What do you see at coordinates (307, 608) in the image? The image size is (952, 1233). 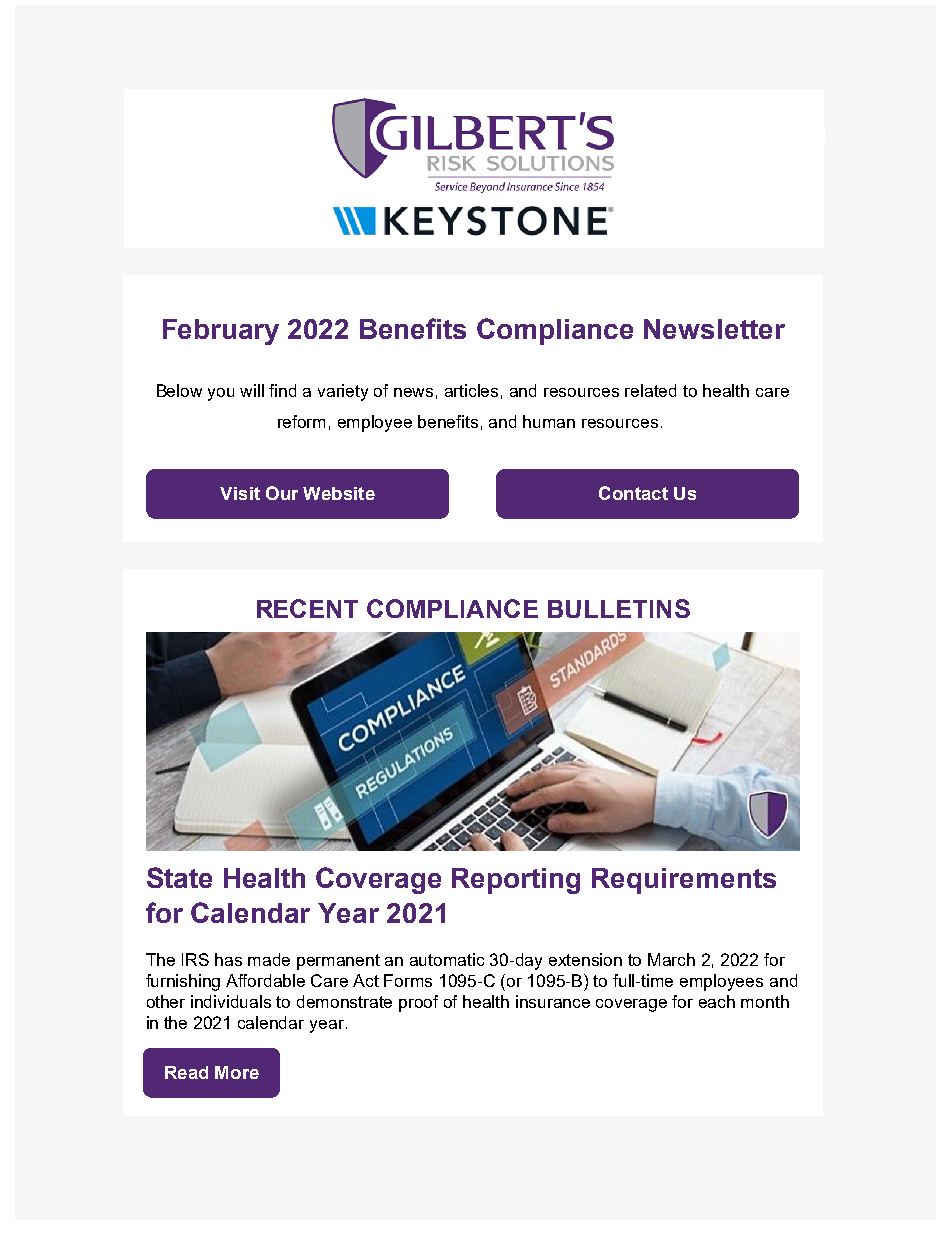 I see `RECENT` at bounding box center [307, 608].
